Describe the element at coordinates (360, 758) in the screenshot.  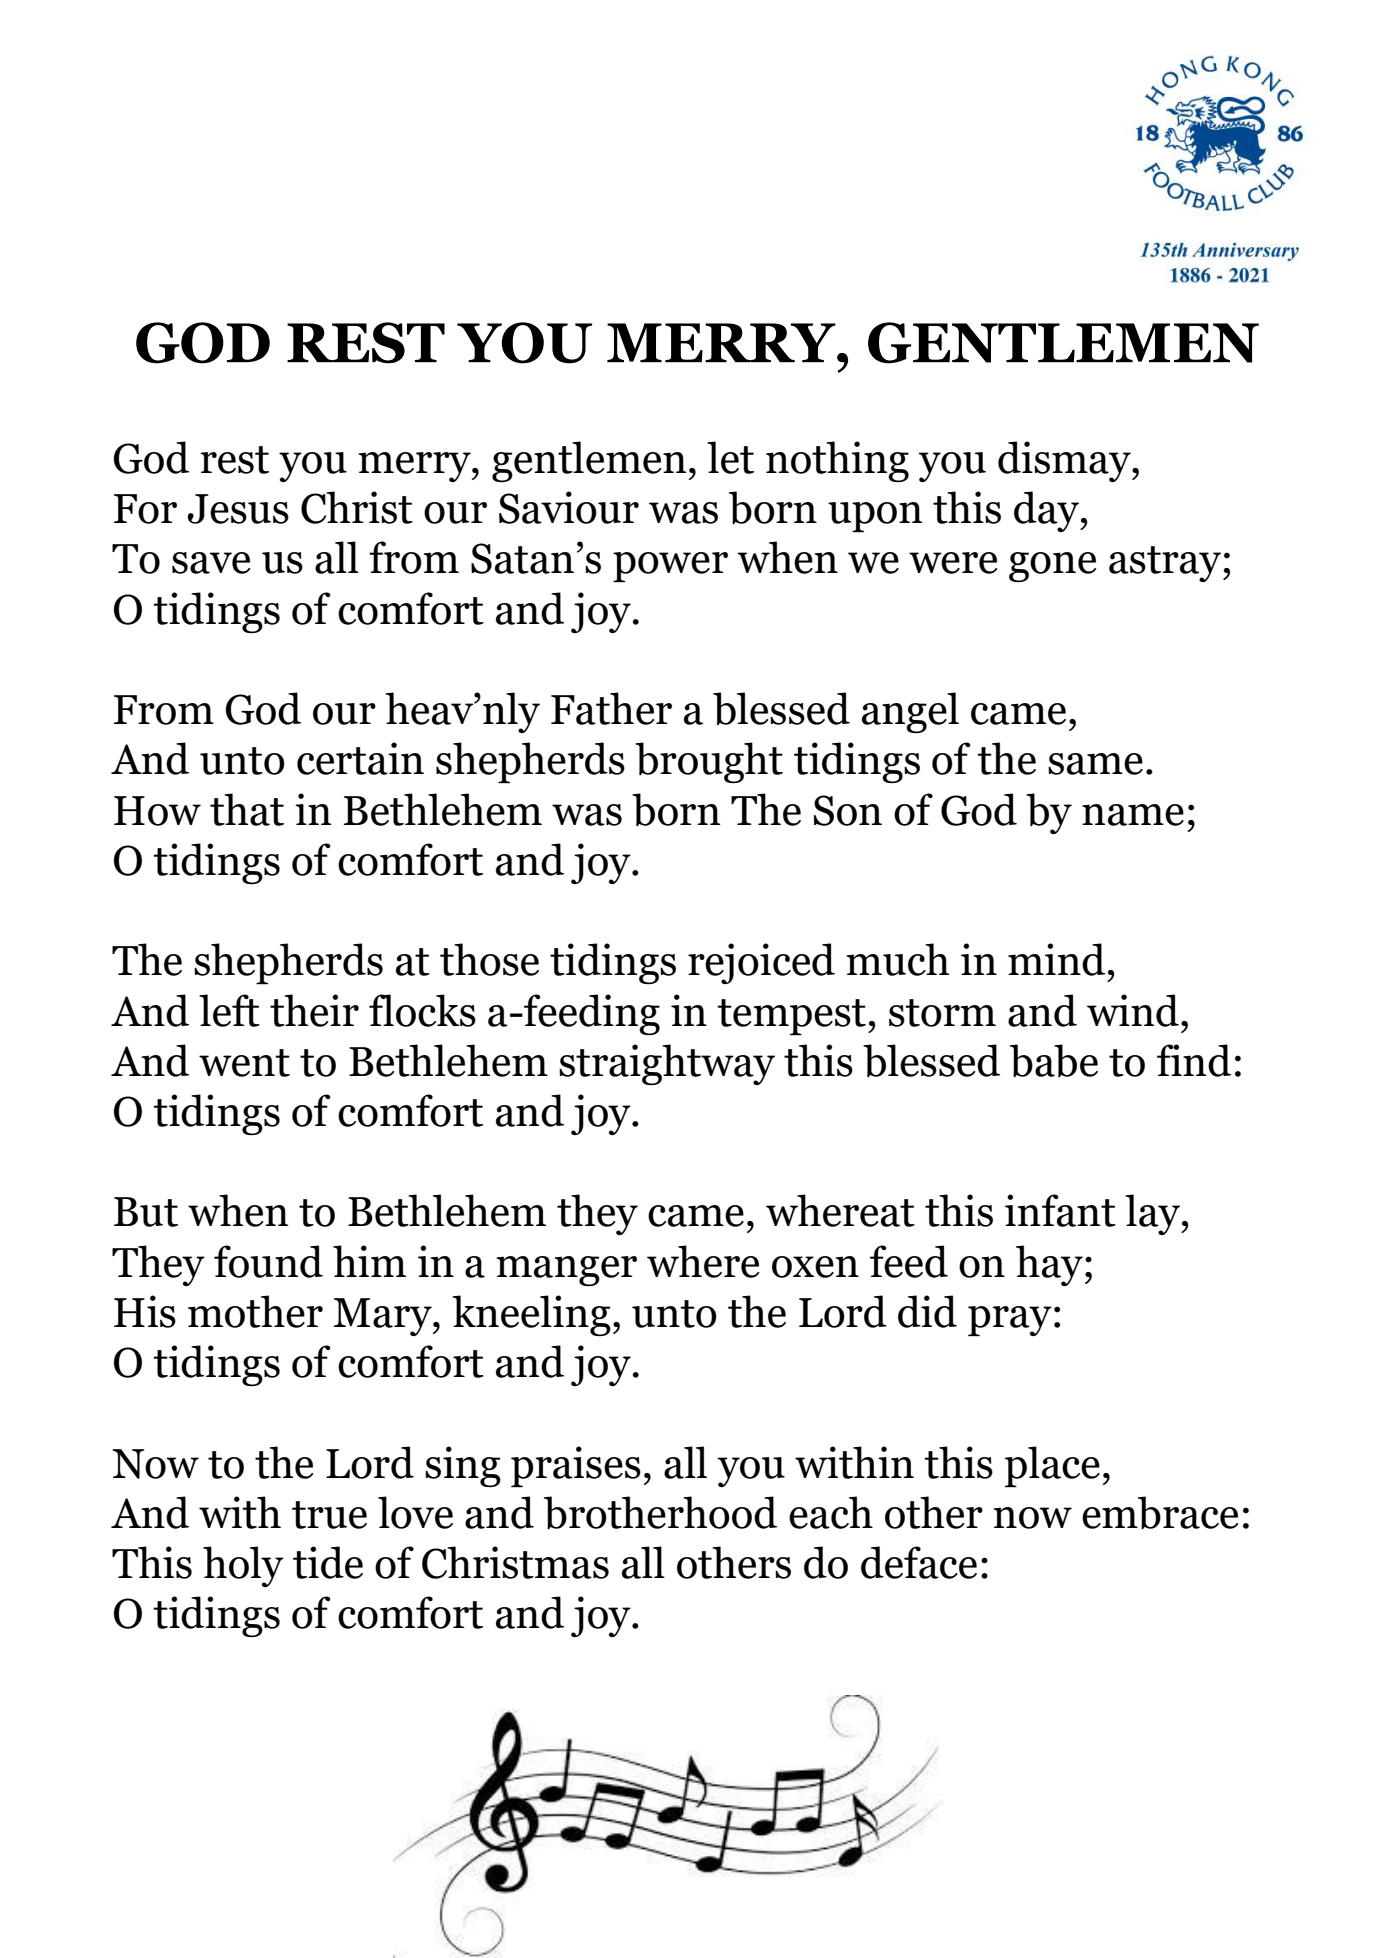
I see `certain` at that location.
